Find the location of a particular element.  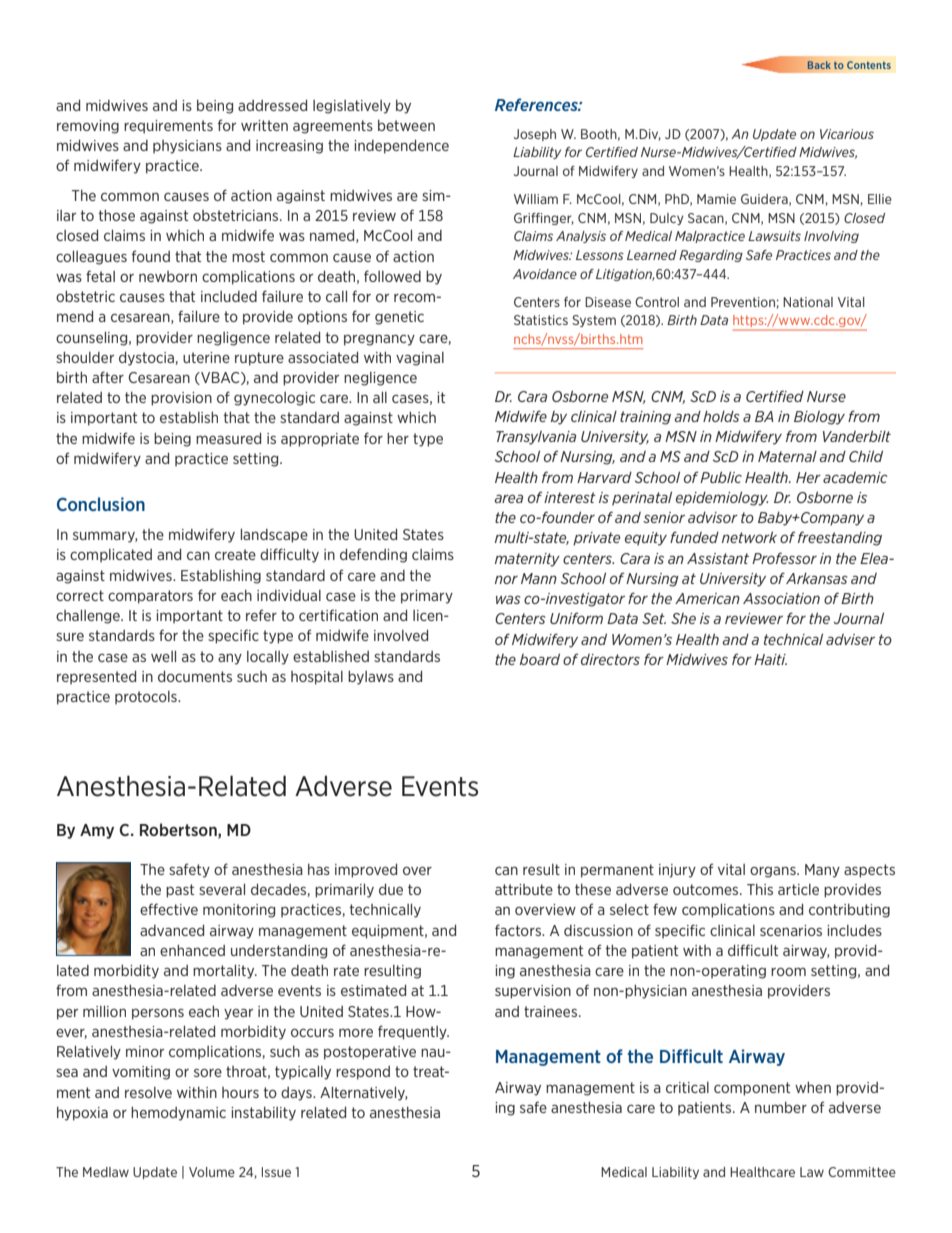

Association is located at coordinates (781, 598).
